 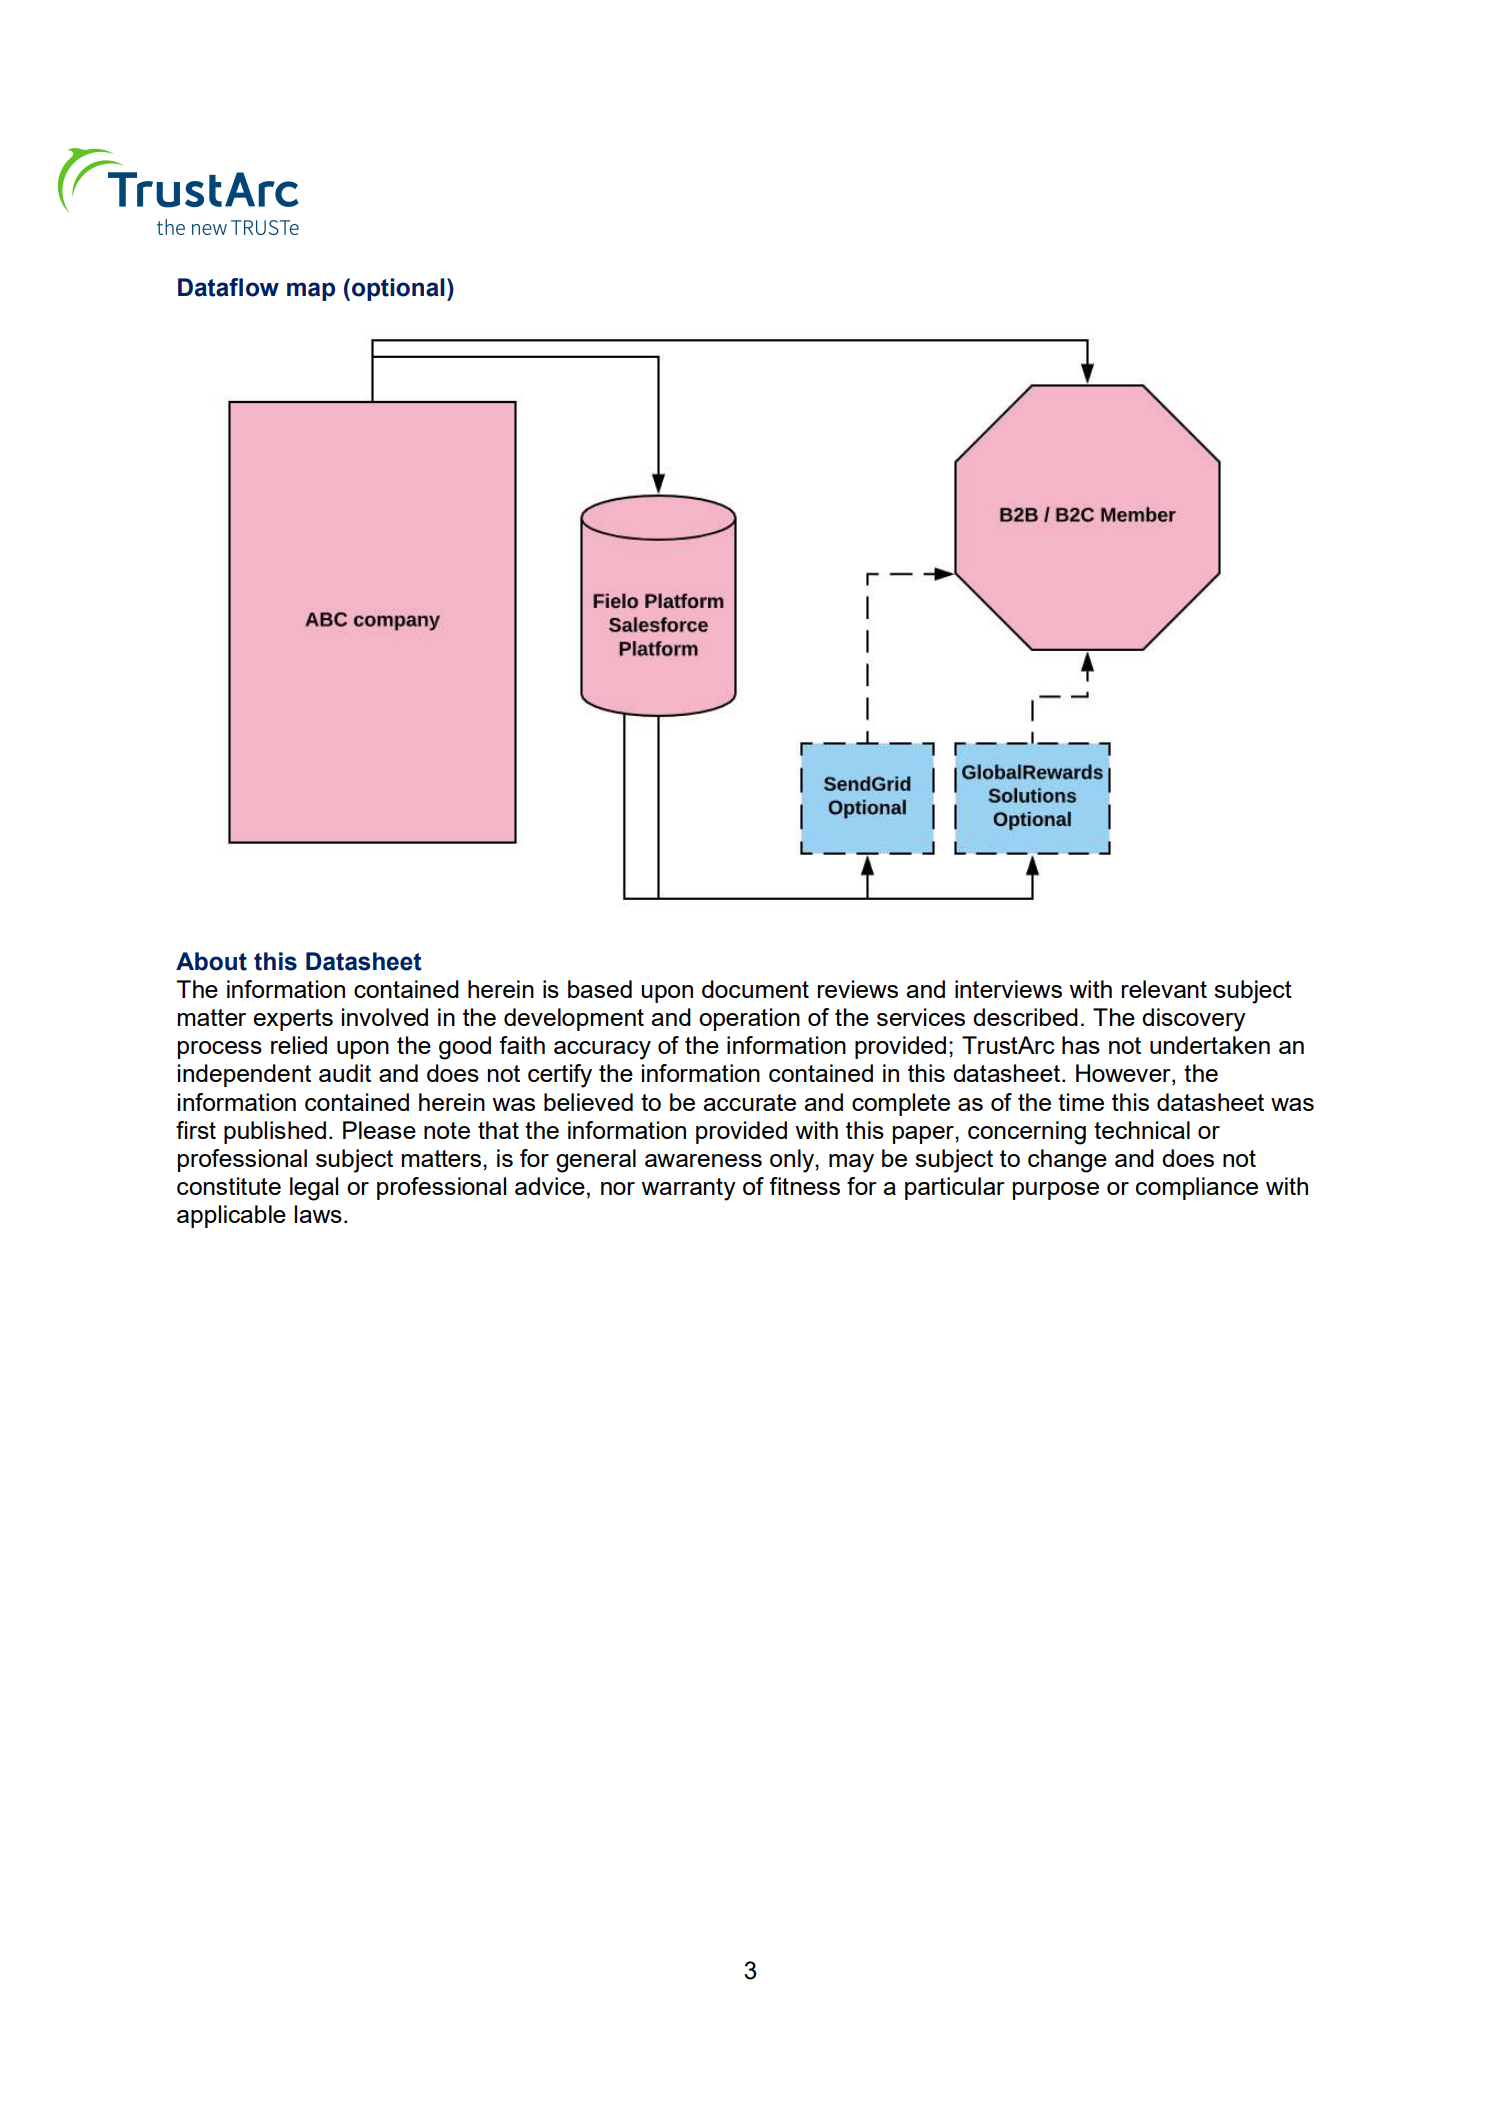 I want to click on reviews, so click(x=858, y=989).
